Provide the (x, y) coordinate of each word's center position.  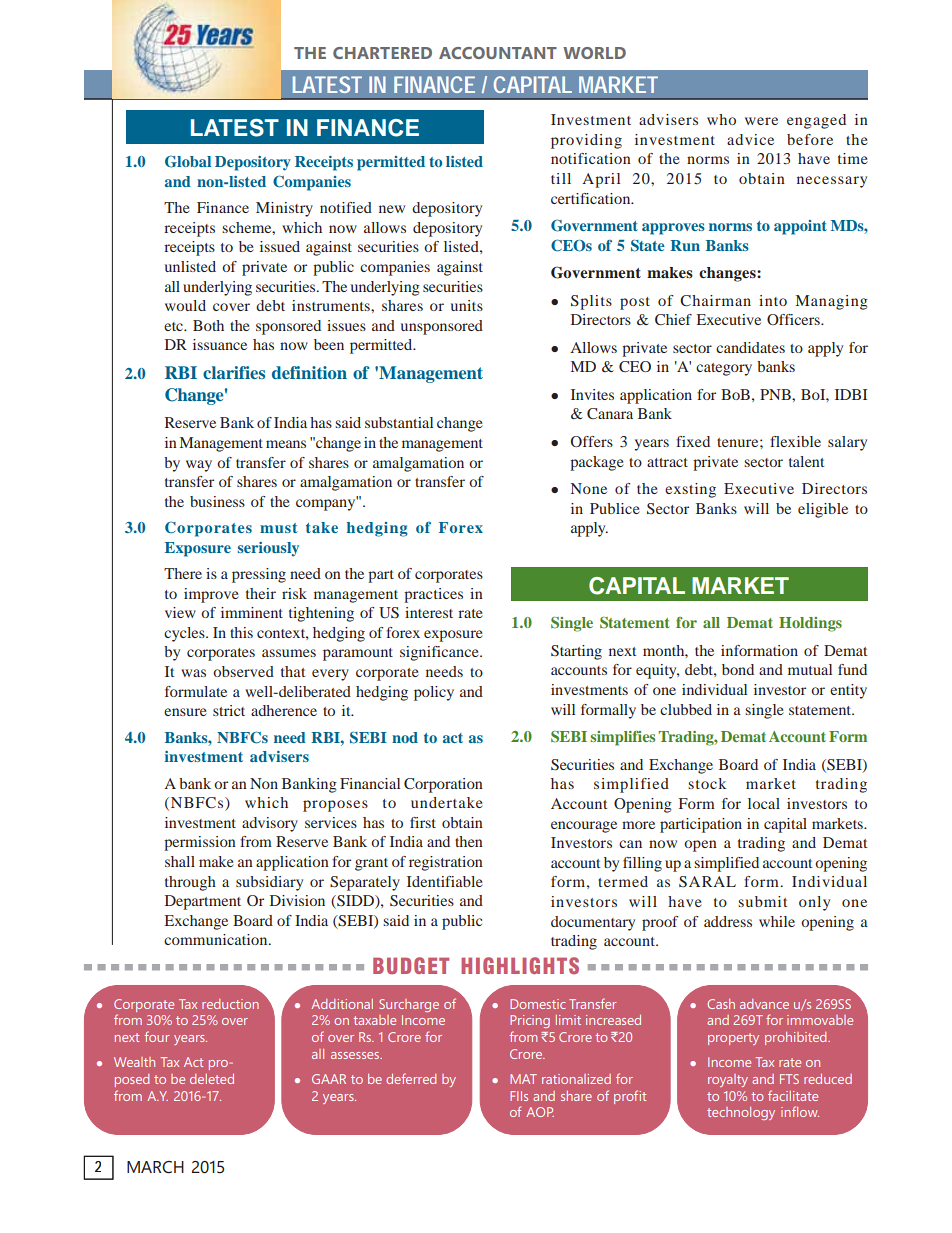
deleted (212, 1079)
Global (188, 162)
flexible (795, 441)
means (286, 444)
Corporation (443, 785)
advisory (270, 824)
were (761, 121)
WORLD (594, 53)
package (597, 463)
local (764, 803)
